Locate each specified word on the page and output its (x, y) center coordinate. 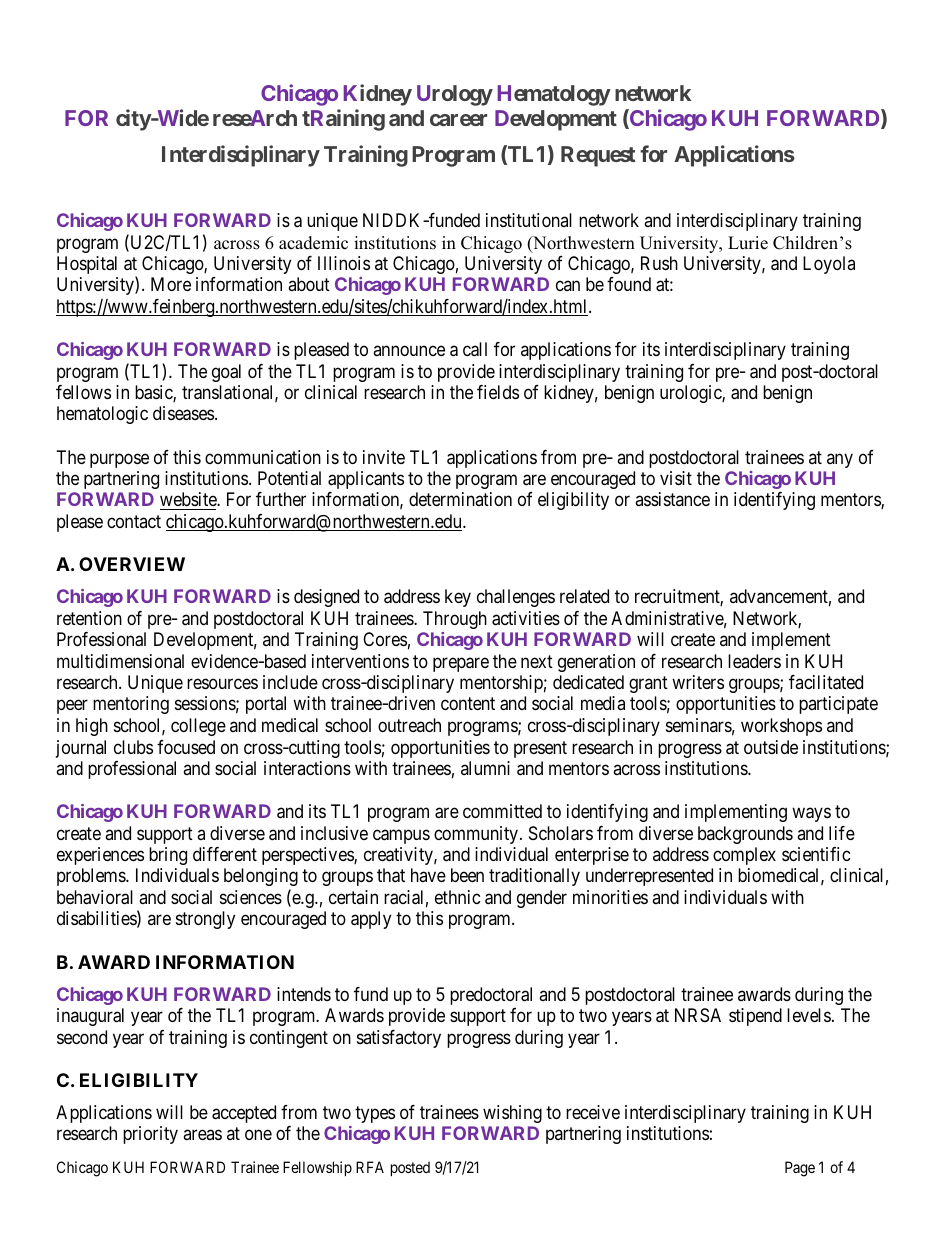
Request (598, 156)
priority (150, 1135)
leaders (754, 661)
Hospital (87, 265)
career (458, 120)
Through (455, 620)
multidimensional (120, 661)
